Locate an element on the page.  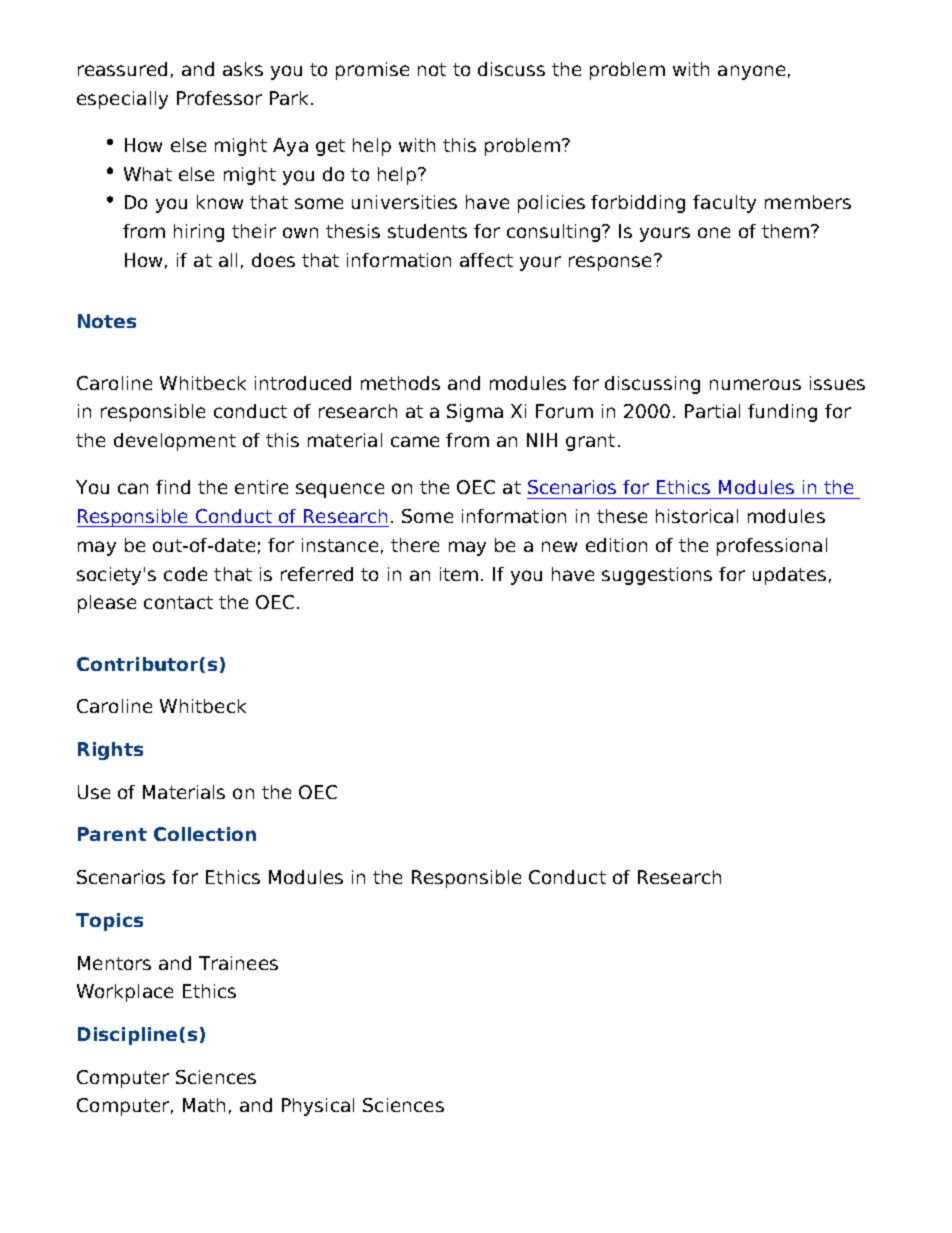
Rights is located at coordinates (110, 751).
